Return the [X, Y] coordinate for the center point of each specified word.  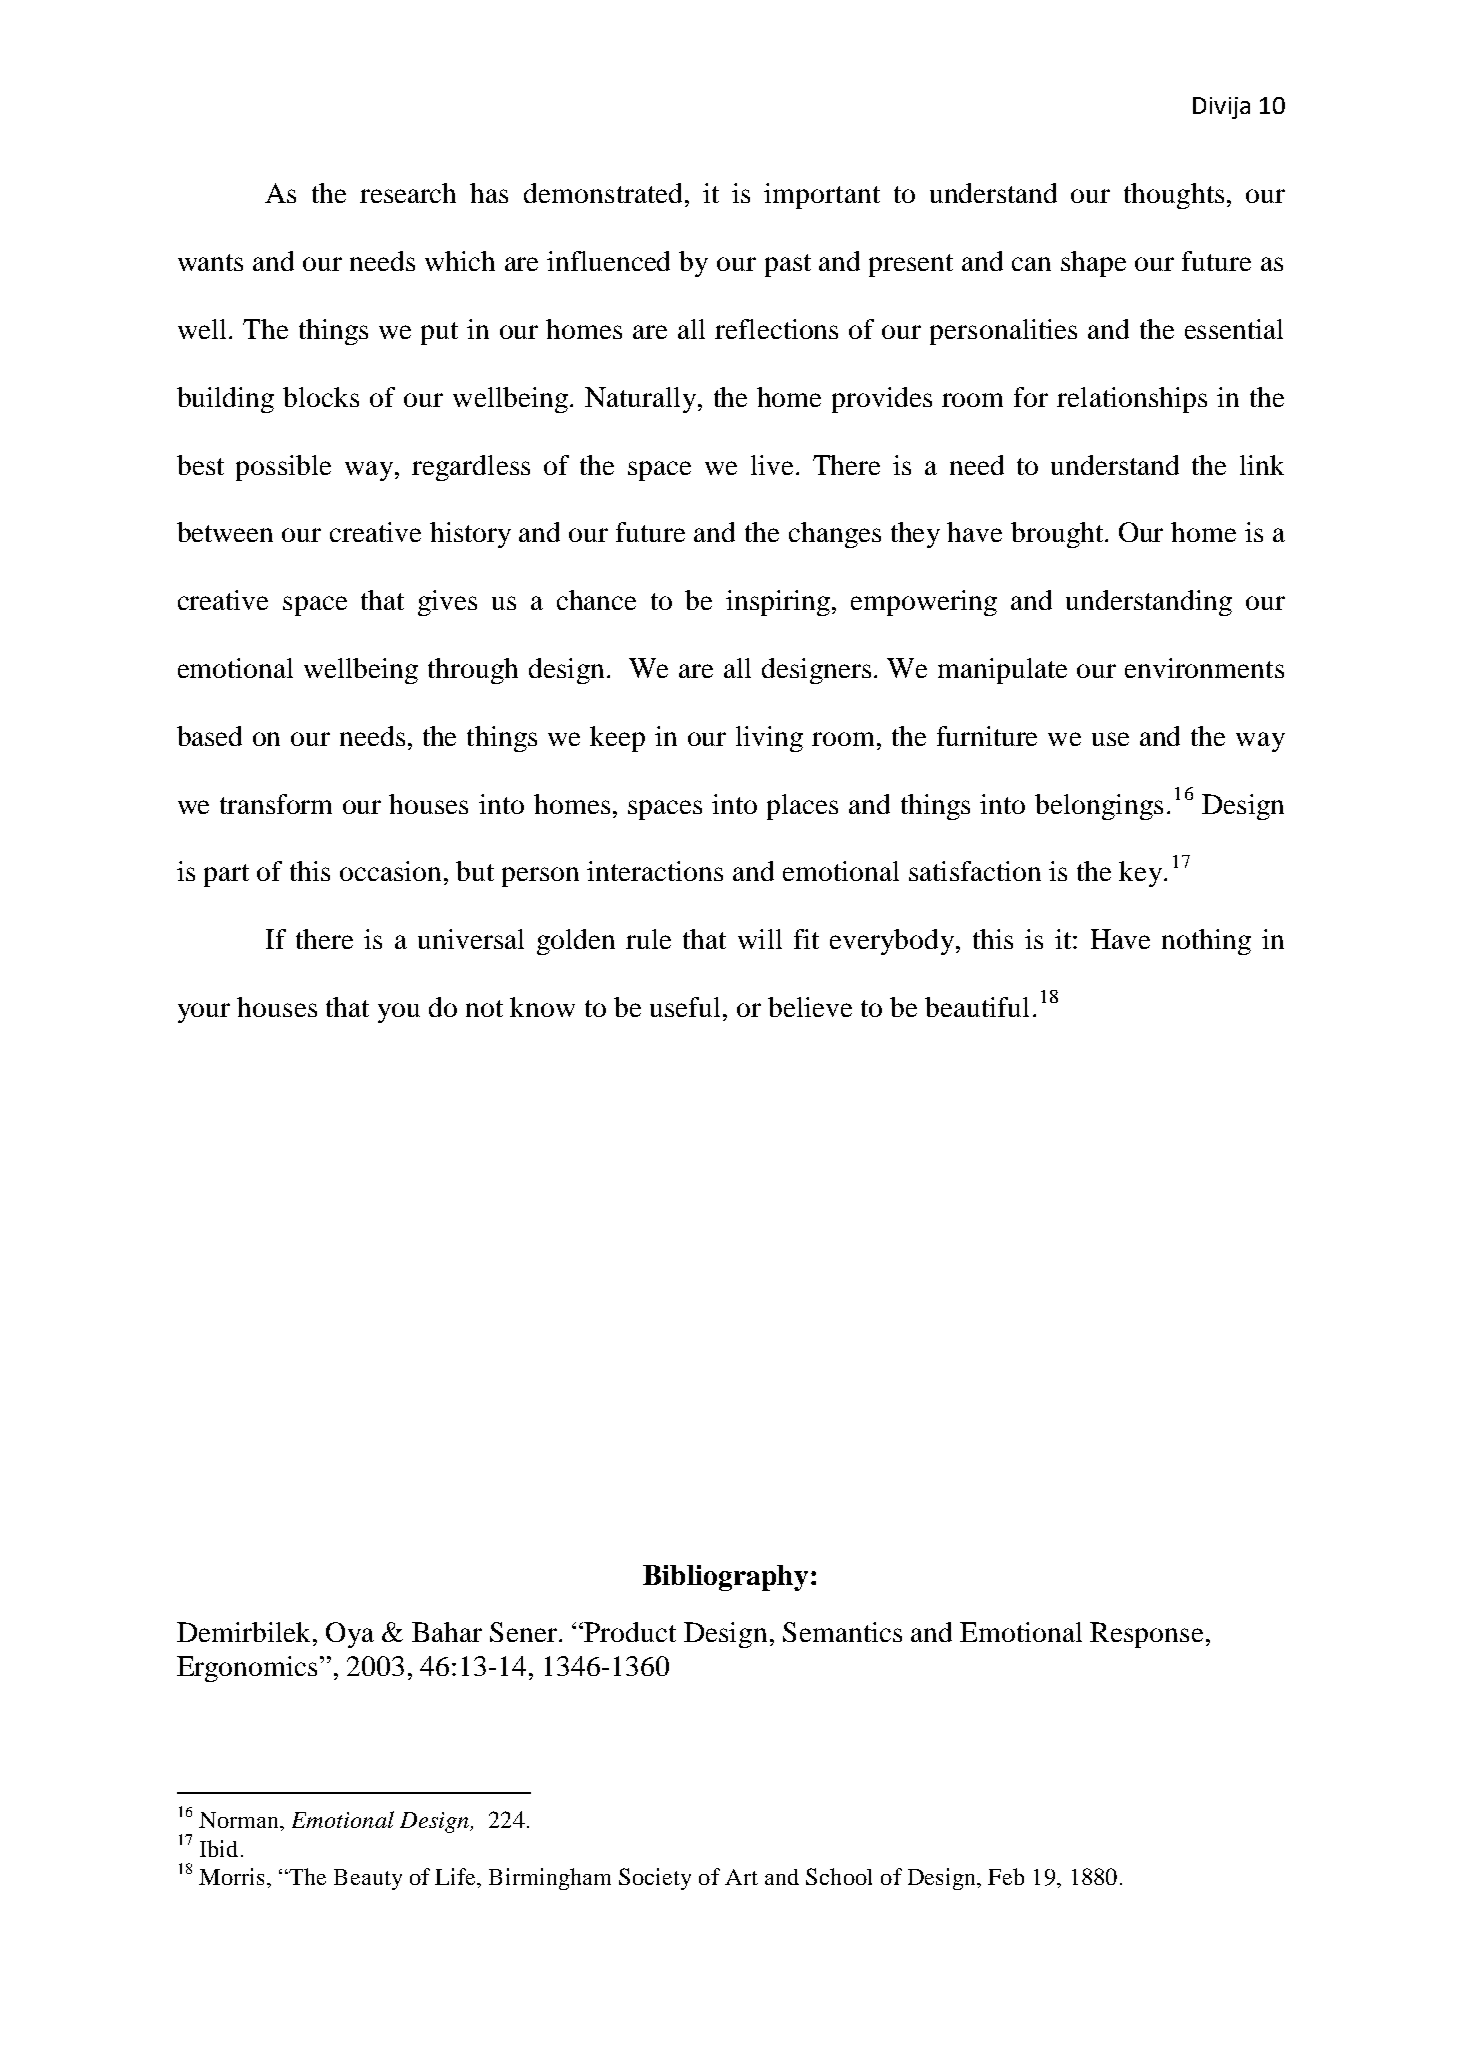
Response [1146, 1635]
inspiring [779, 603]
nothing [1206, 942]
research [408, 193]
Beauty [368, 1879]
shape [1093, 264]
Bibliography [725, 1578]
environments [1204, 668]
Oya [350, 1635]
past [788, 265]
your [204, 1013]
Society [655, 1879]
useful [685, 1007]
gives [447, 603]
